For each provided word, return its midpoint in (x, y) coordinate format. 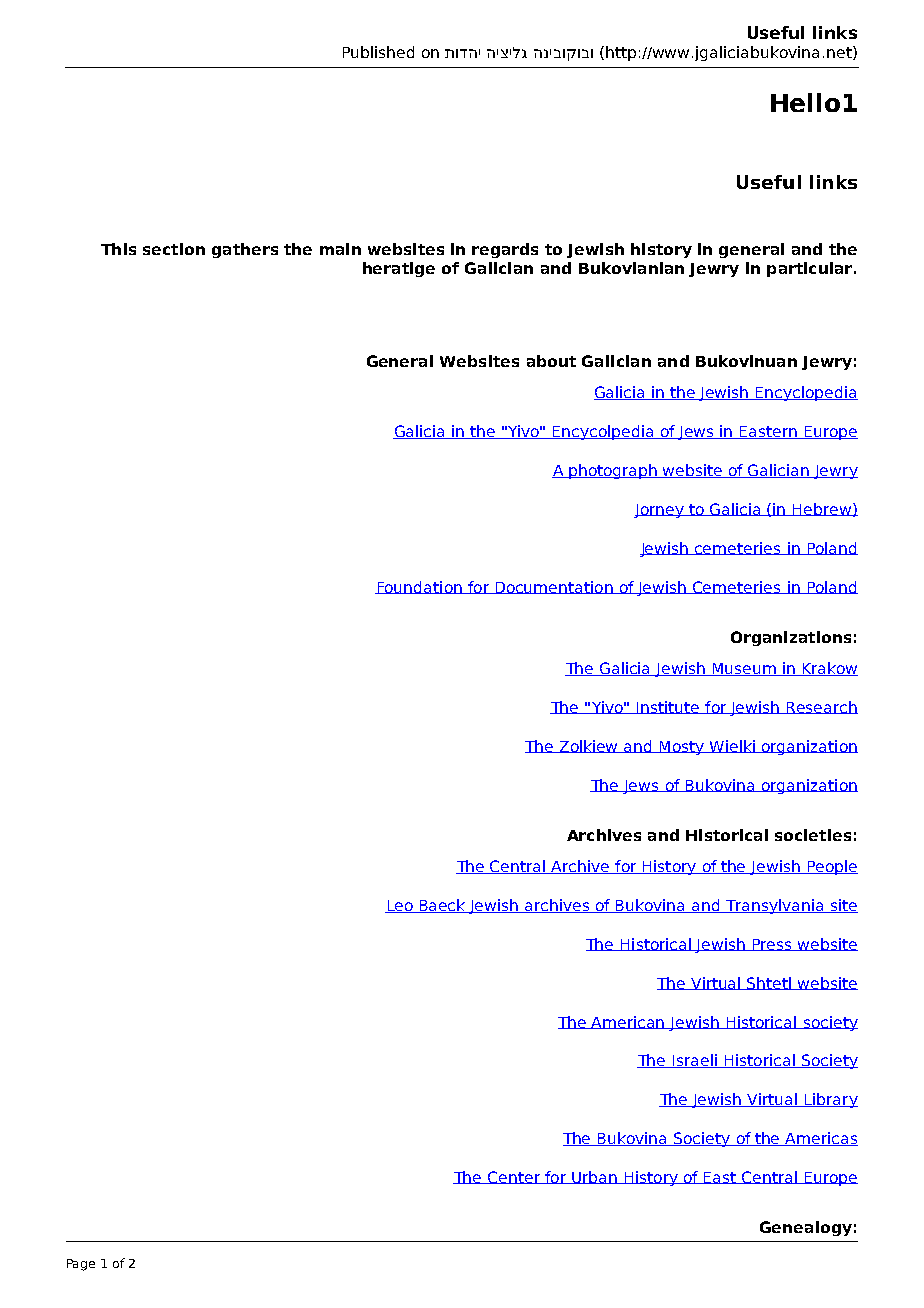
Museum (744, 669)
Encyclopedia (806, 393)
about (551, 361)
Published (378, 52)
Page (81, 1265)
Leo (400, 906)
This (118, 249)
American (628, 1022)
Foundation (419, 587)
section (174, 249)
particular (811, 269)
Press (773, 945)
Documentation (554, 587)
